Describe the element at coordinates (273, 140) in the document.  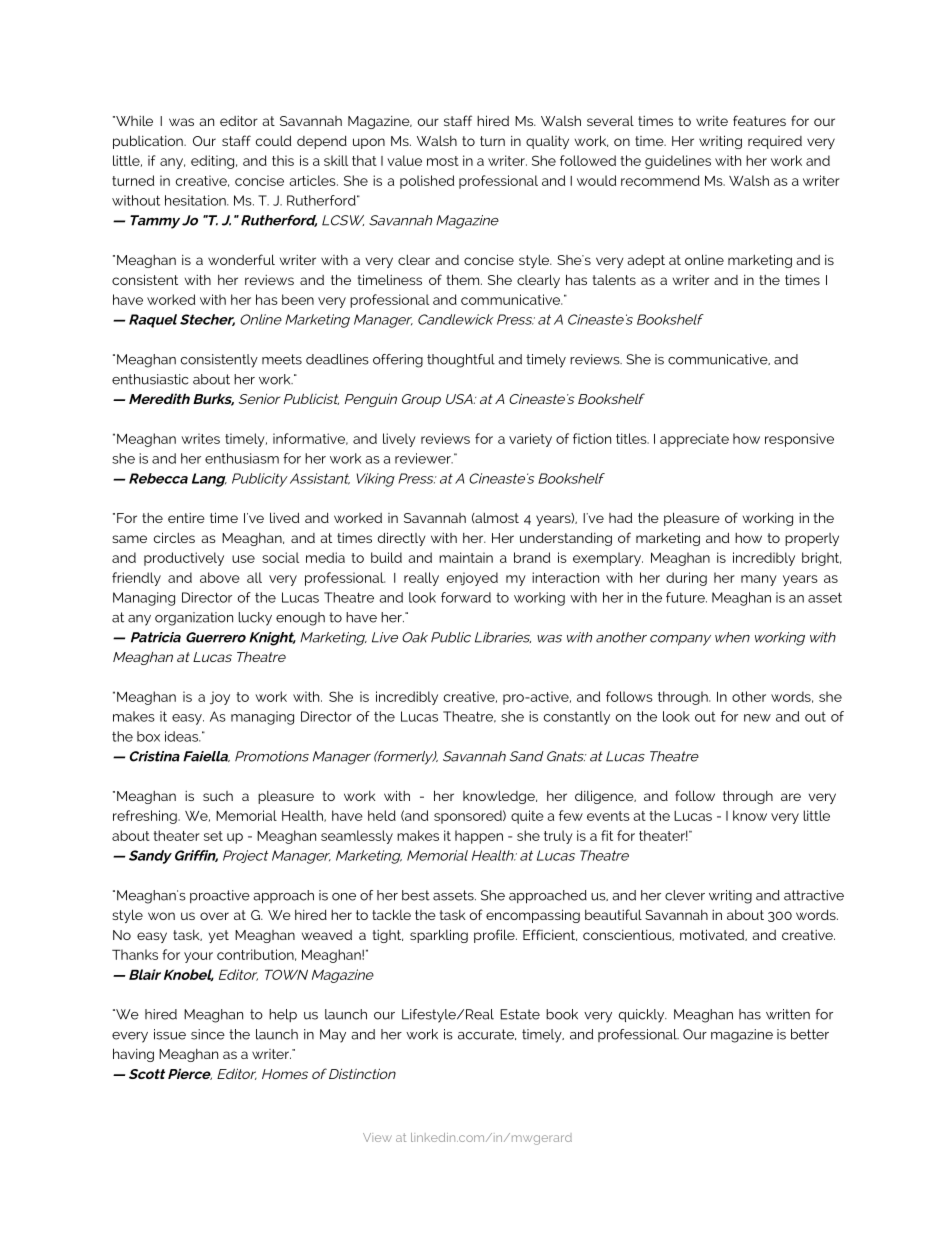
I see `could` at that location.
